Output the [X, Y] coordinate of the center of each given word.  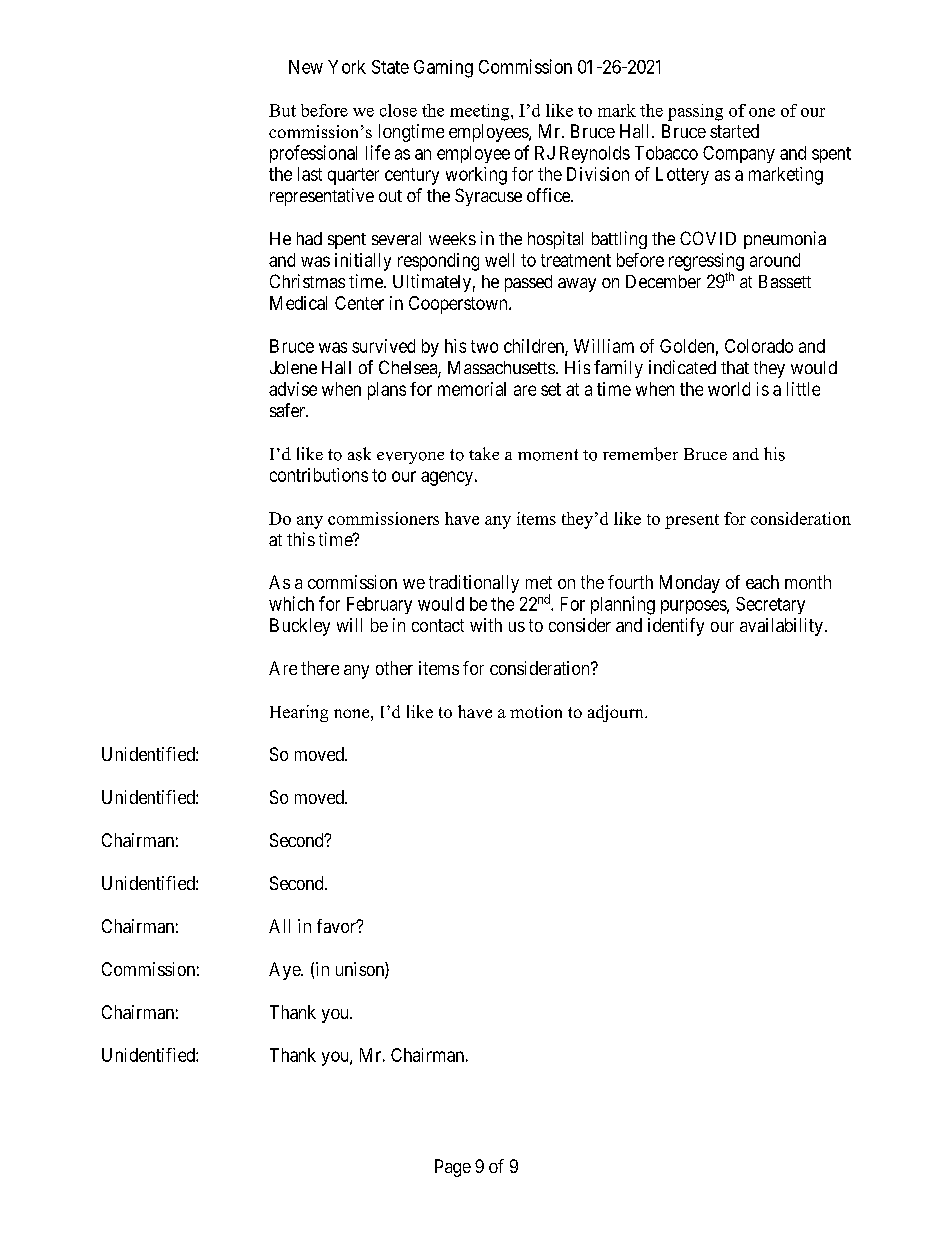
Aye [285, 971]
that [735, 367]
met [539, 582]
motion [536, 711]
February [379, 605]
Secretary [770, 605]
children [535, 347]
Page [453, 1168]
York [347, 67]
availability [781, 627]
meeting [481, 112]
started [734, 131]
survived [383, 346]
